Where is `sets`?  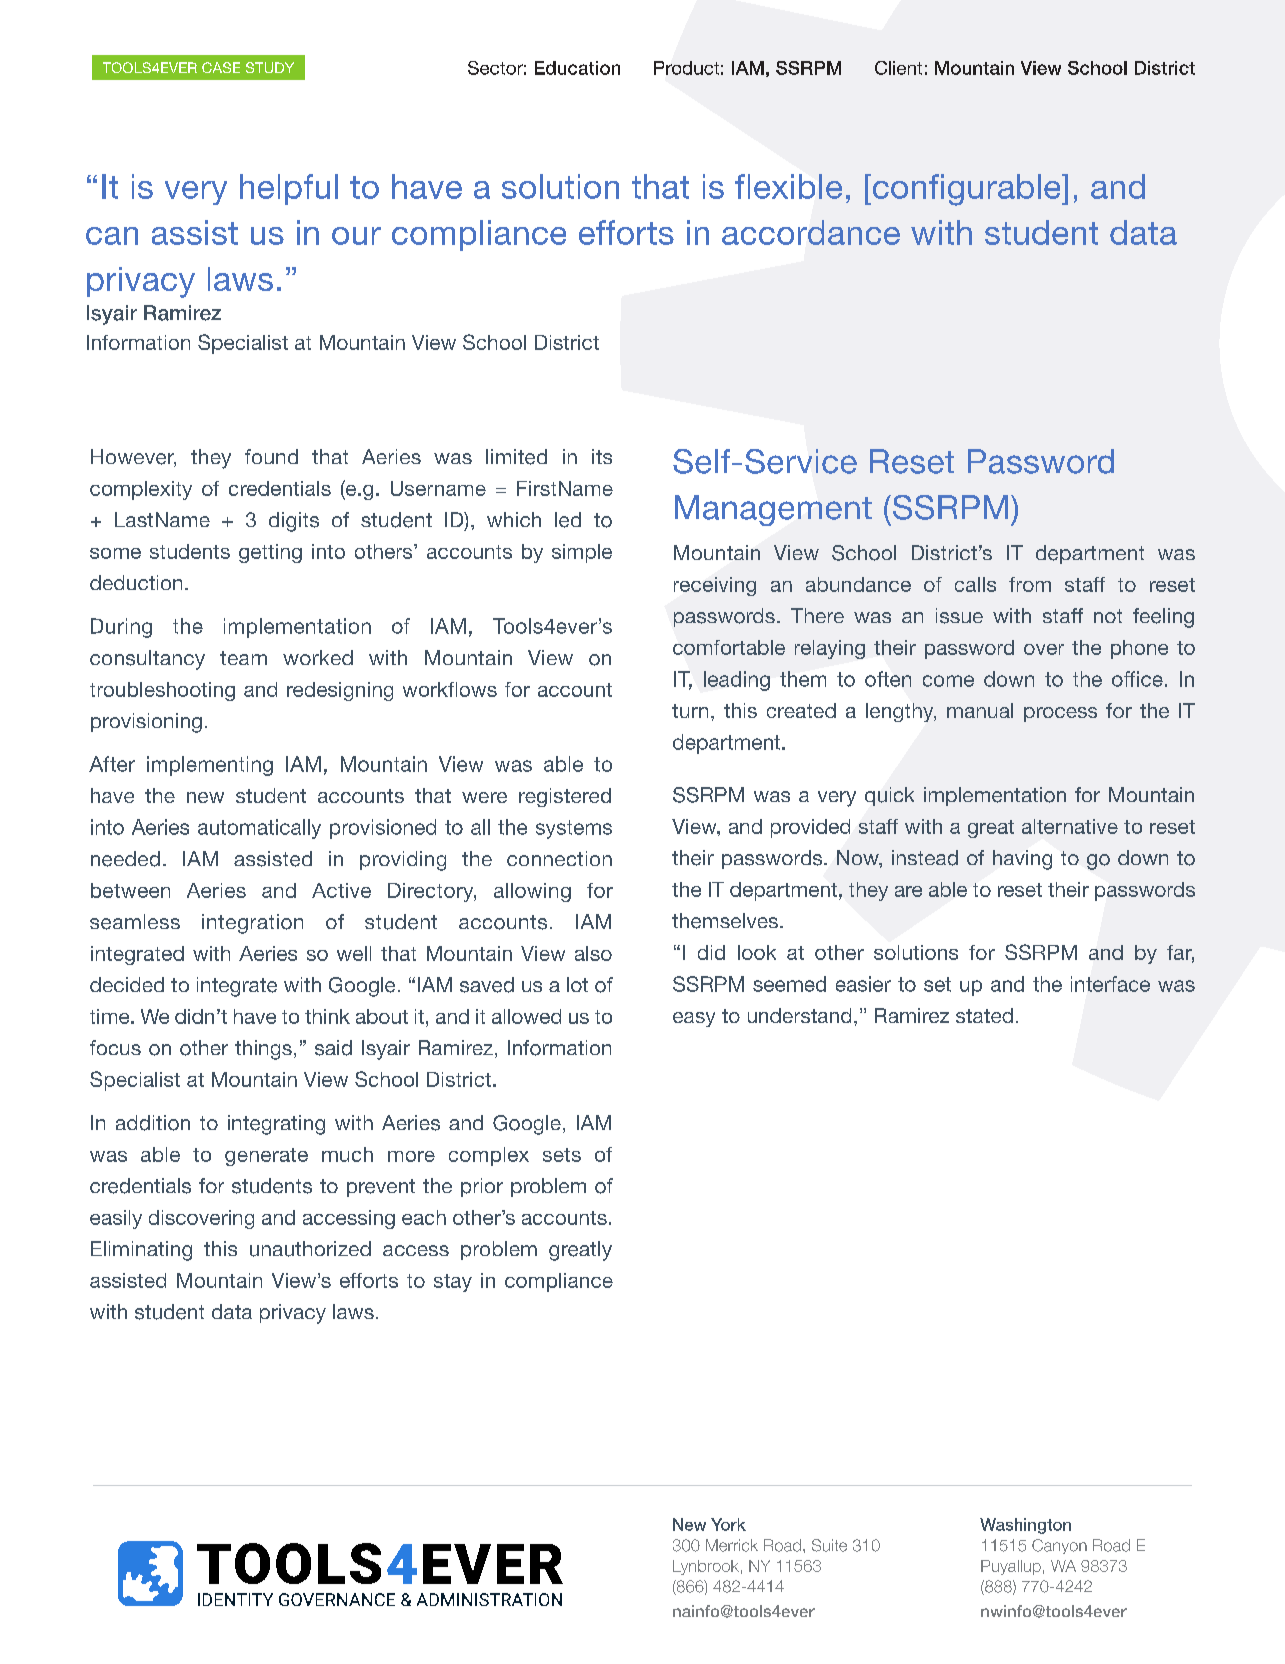
sets is located at coordinates (562, 1155).
